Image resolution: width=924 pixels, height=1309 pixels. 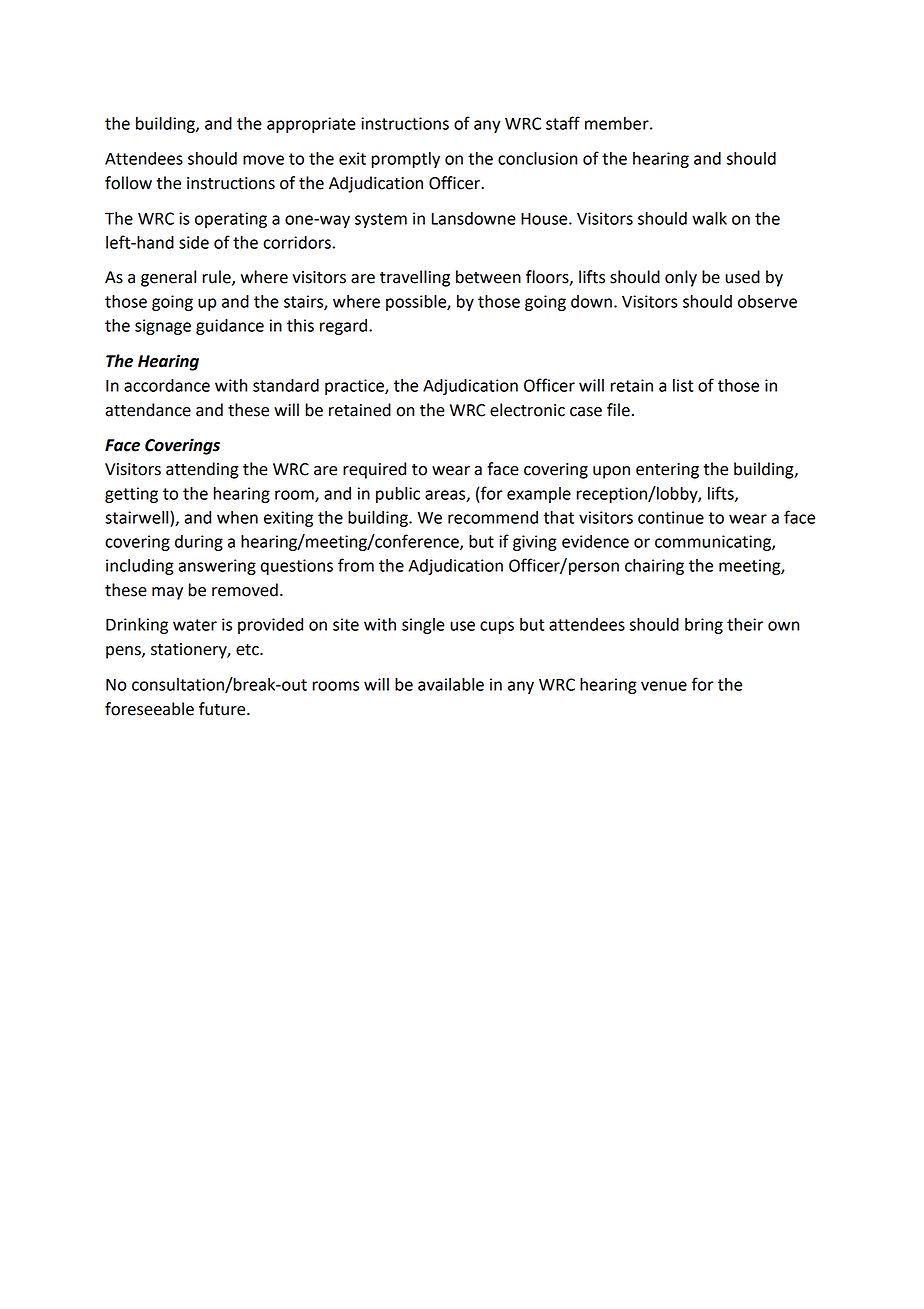 What do you see at coordinates (311, 125) in the page?
I see `appropriate` at bounding box center [311, 125].
